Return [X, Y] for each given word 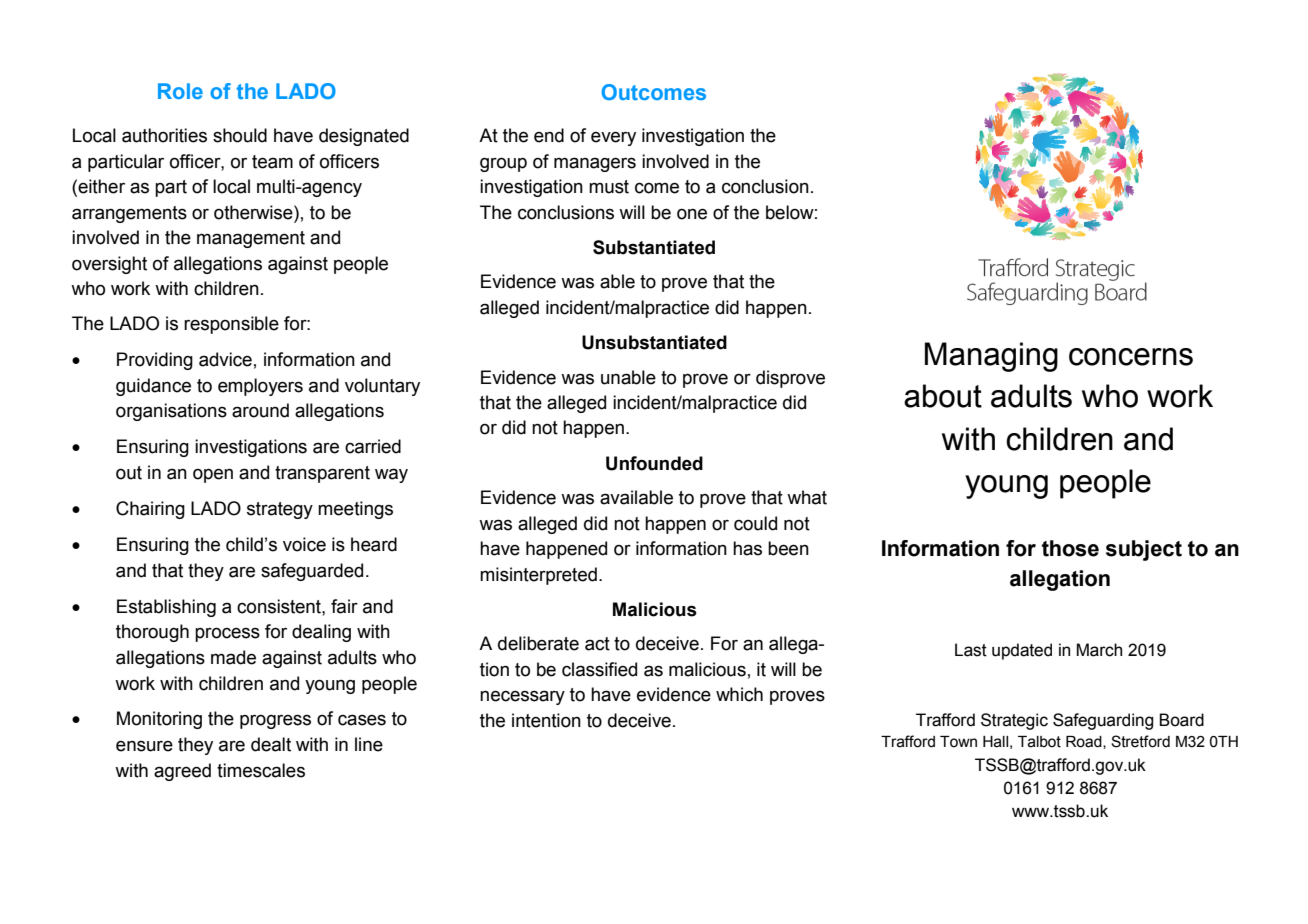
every [613, 138]
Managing [991, 357]
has [747, 548]
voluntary [382, 387]
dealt [271, 744]
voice [304, 544]
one [692, 214]
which [739, 694]
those [1070, 548]
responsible [231, 325]
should [240, 135]
